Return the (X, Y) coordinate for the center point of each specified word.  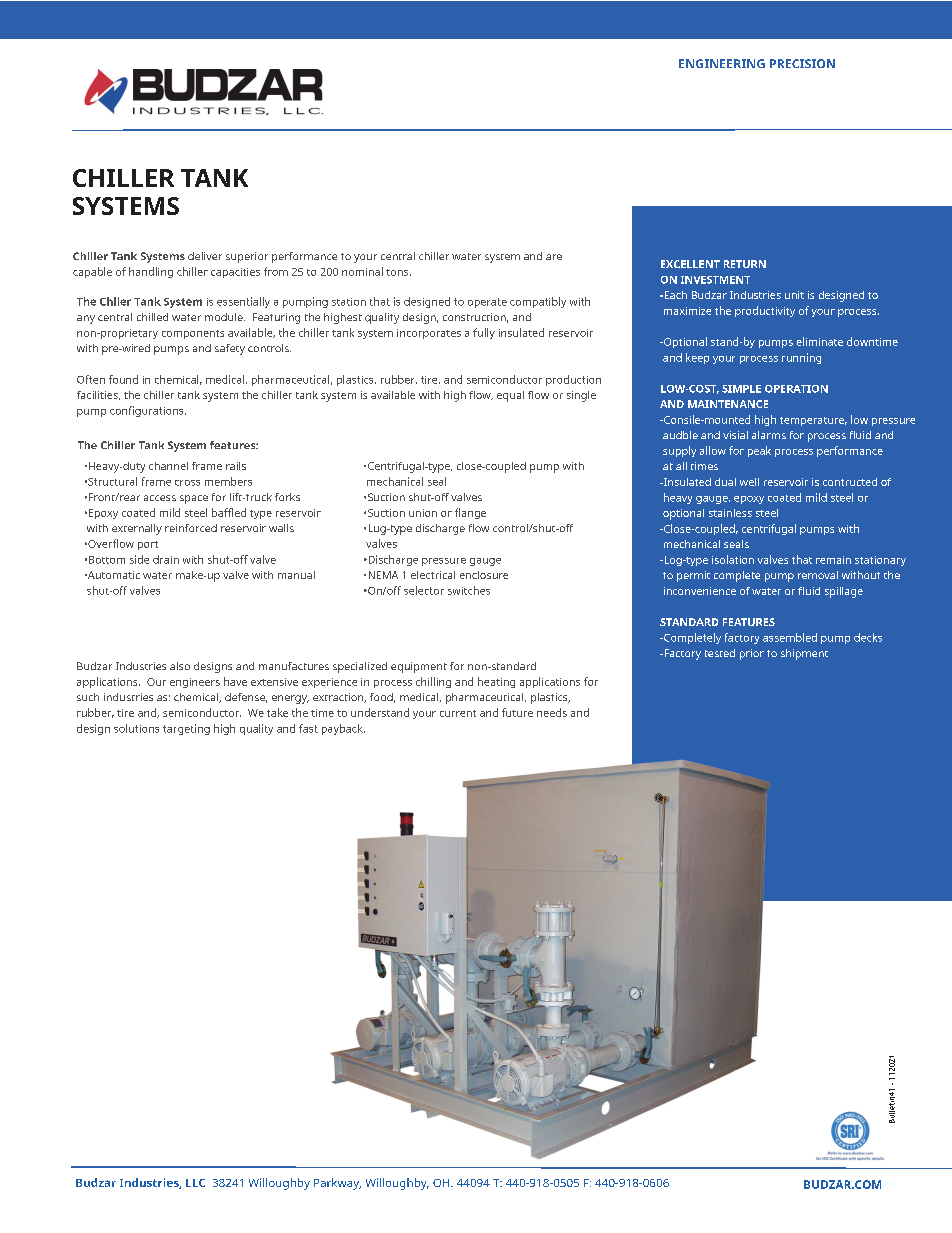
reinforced (191, 528)
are (554, 257)
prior (752, 654)
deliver (205, 256)
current (458, 713)
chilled (152, 317)
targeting (186, 729)
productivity (765, 311)
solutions (136, 728)
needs (552, 712)
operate (487, 303)
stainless (730, 513)
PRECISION (802, 63)
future (517, 712)
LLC (195, 1183)
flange (470, 513)
